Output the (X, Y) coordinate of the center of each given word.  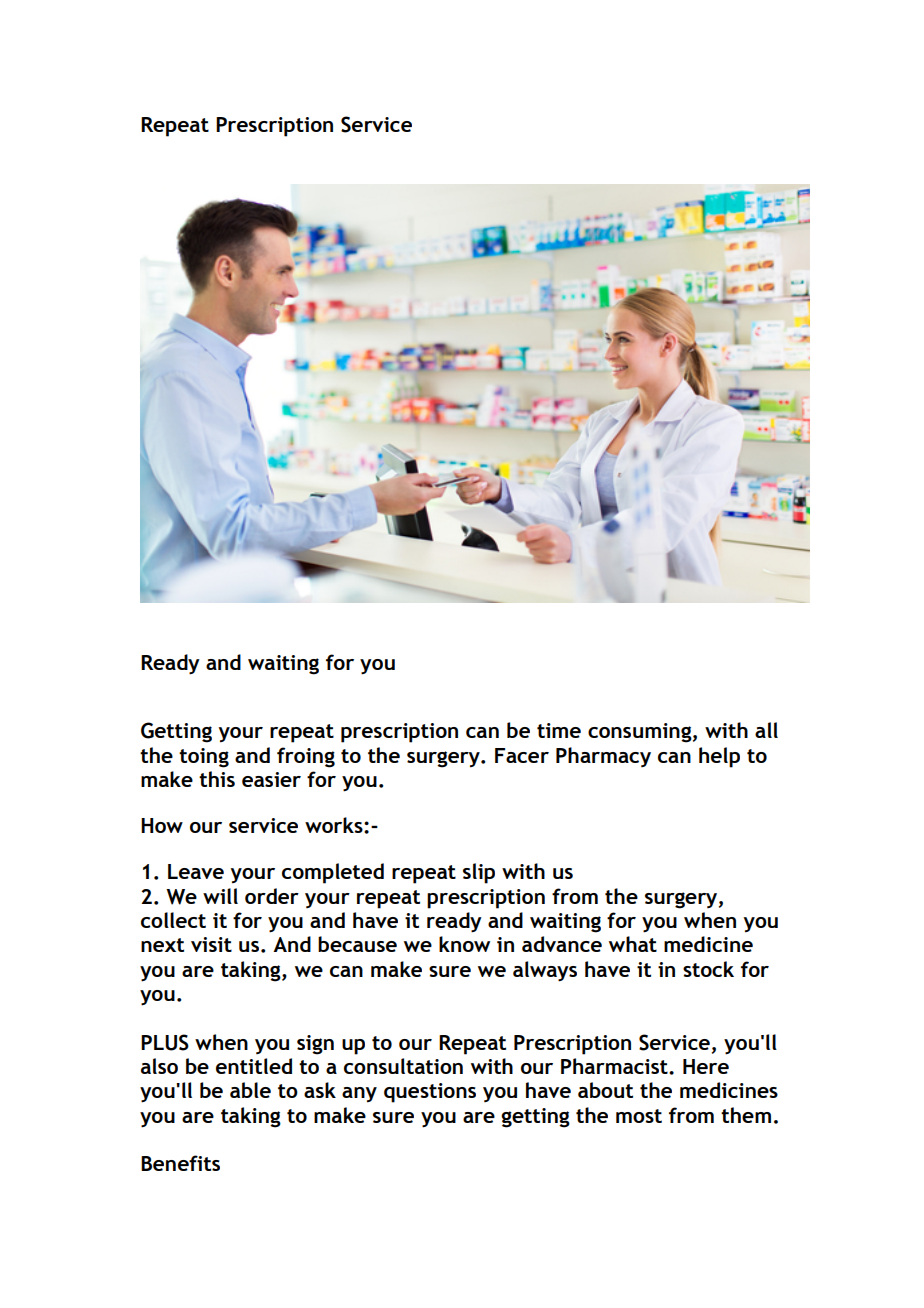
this (217, 779)
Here (706, 1066)
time (559, 730)
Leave (196, 871)
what (633, 944)
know (464, 944)
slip (479, 873)
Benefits (180, 1163)
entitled (254, 1066)
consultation (403, 1066)
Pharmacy (603, 757)
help (719, 757)
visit (211, 944)
